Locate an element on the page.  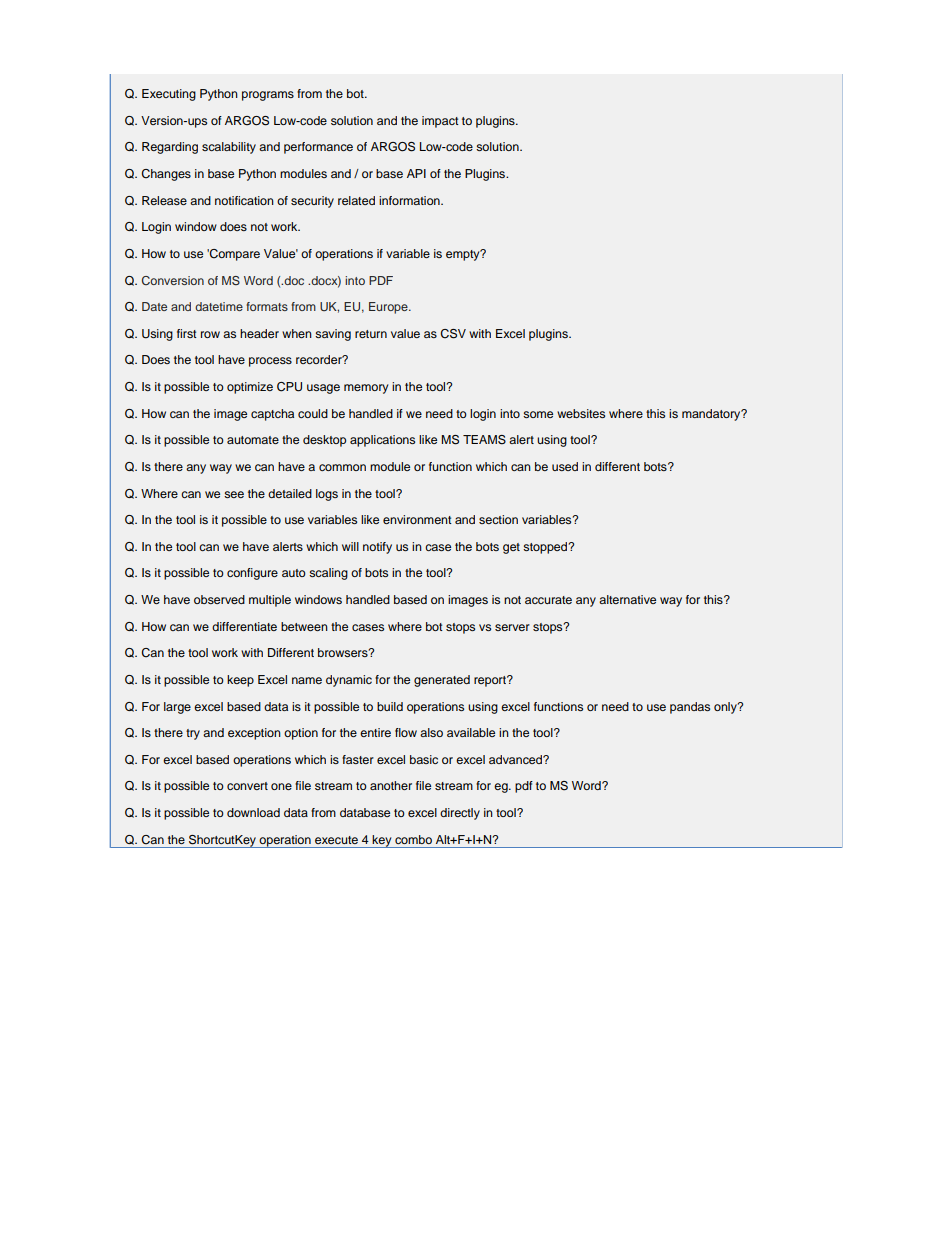
directly is located at coordinates (460, 814).
